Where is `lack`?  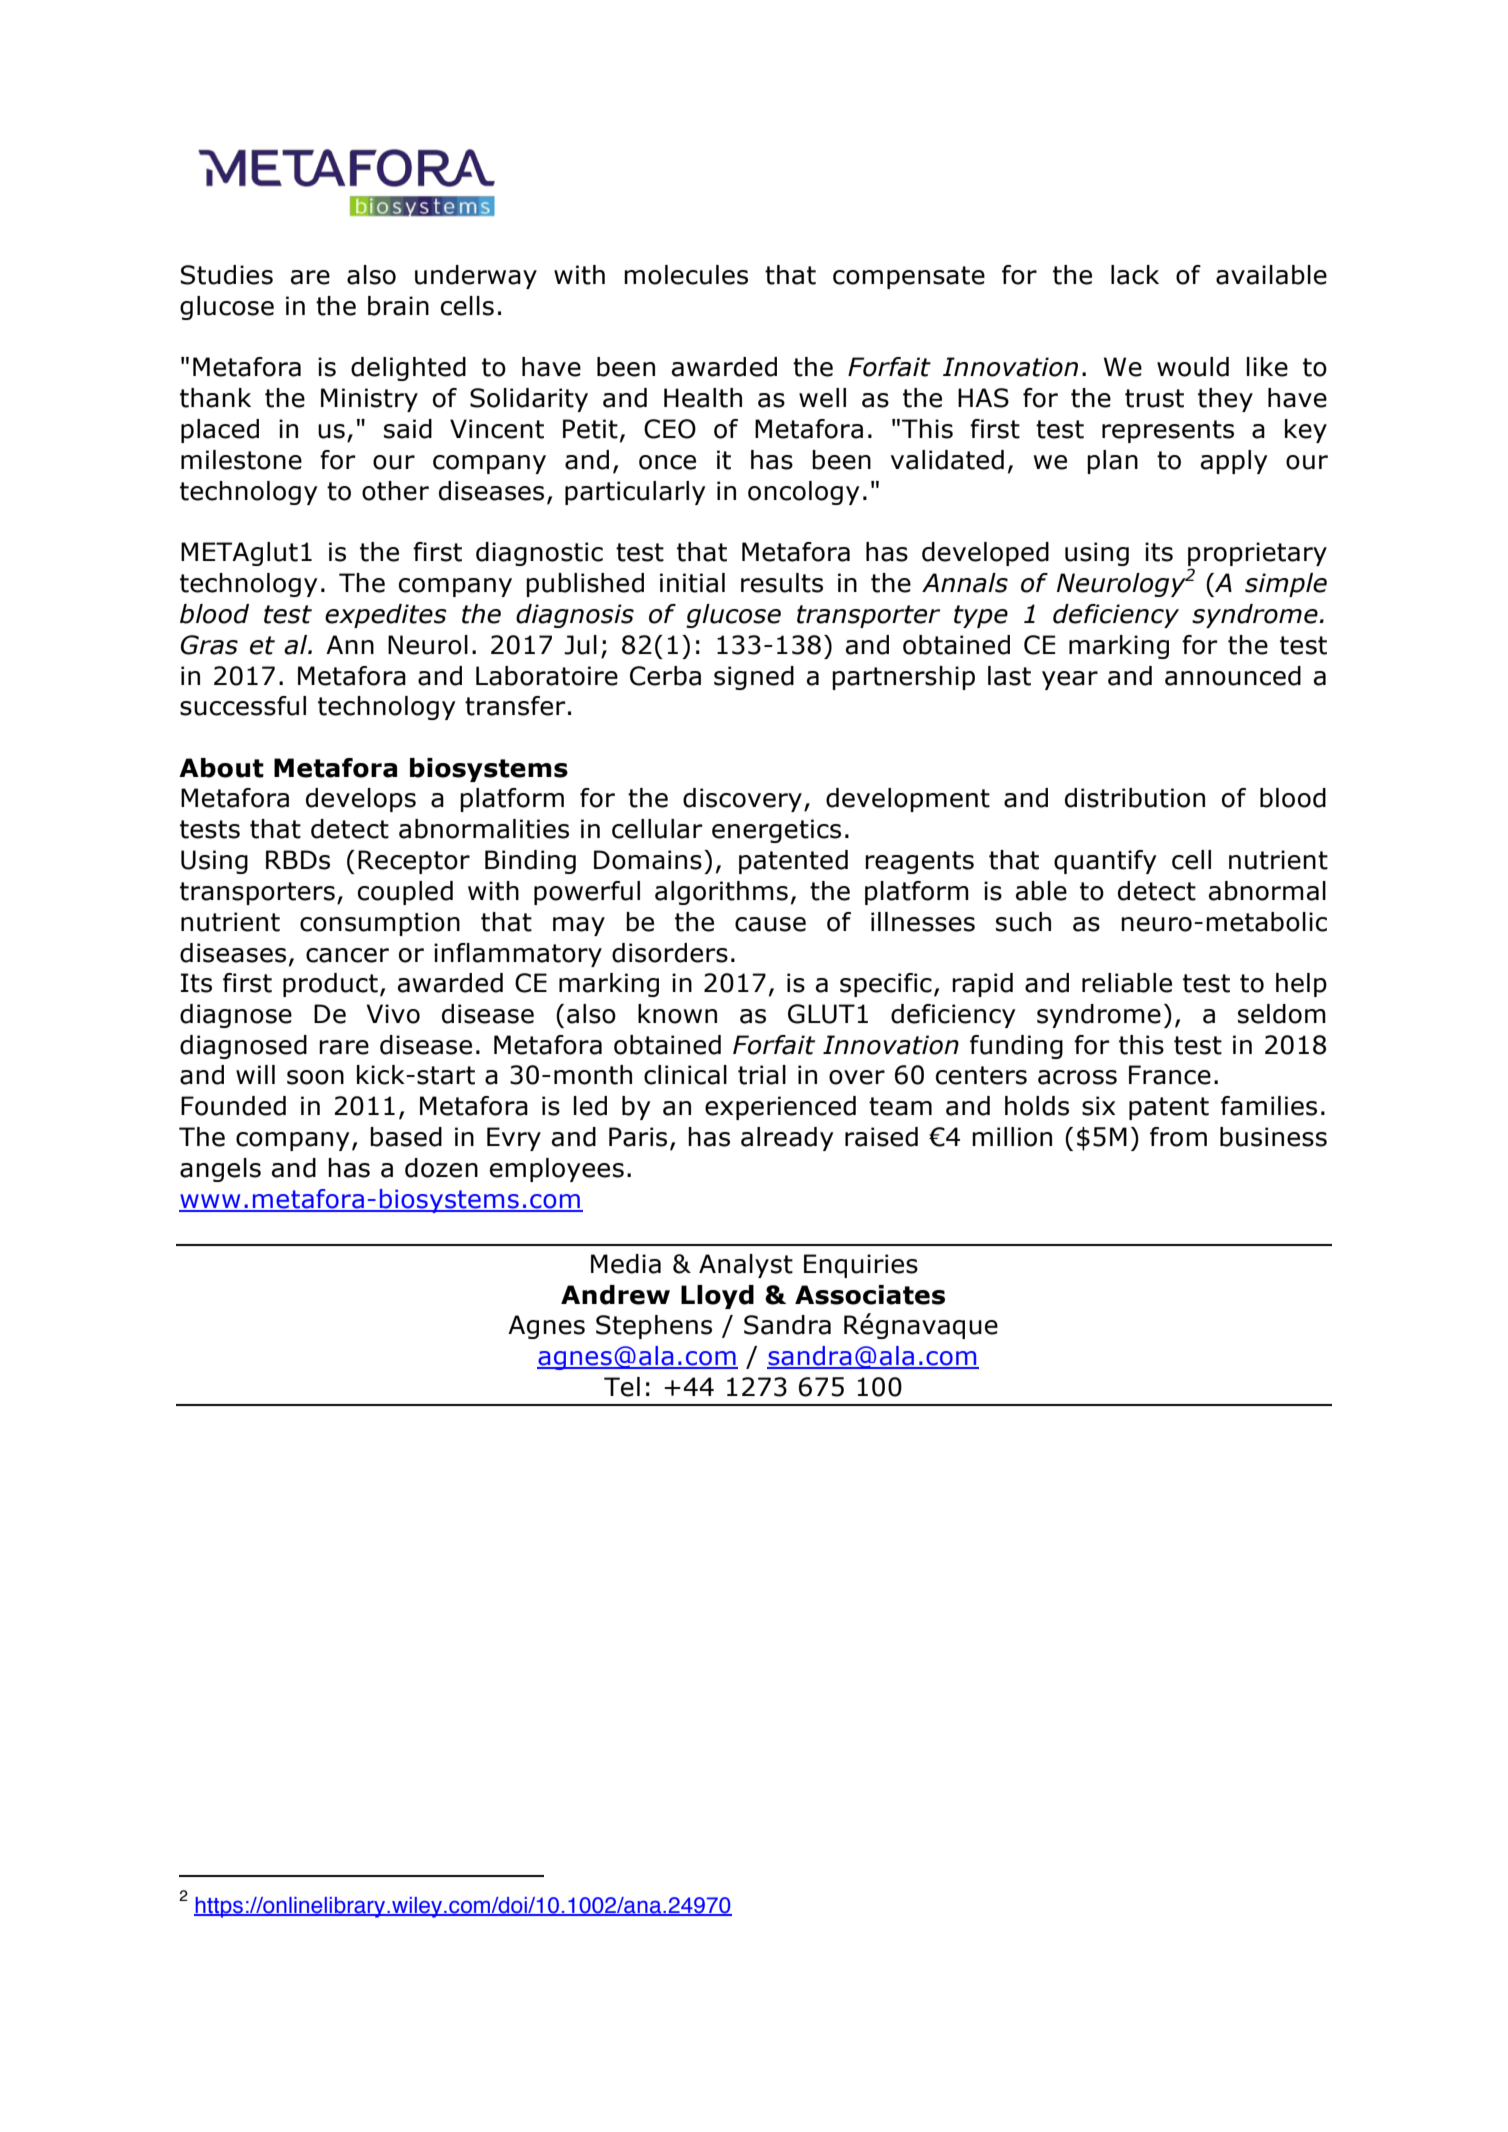
lack is located at coordinates (1135, 275).
